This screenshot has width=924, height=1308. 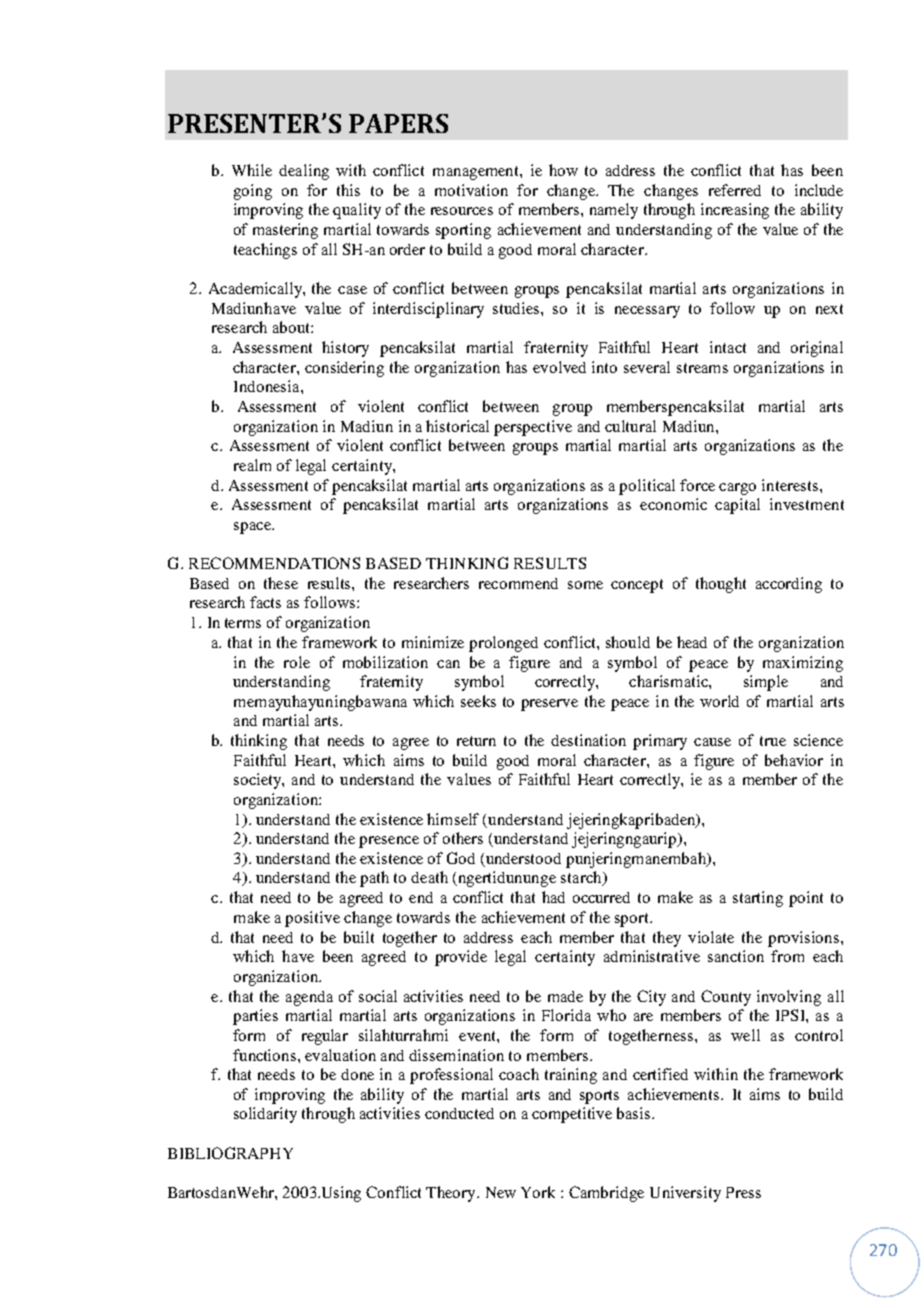 I want to click on Press, so click(x=743, y=1192).
